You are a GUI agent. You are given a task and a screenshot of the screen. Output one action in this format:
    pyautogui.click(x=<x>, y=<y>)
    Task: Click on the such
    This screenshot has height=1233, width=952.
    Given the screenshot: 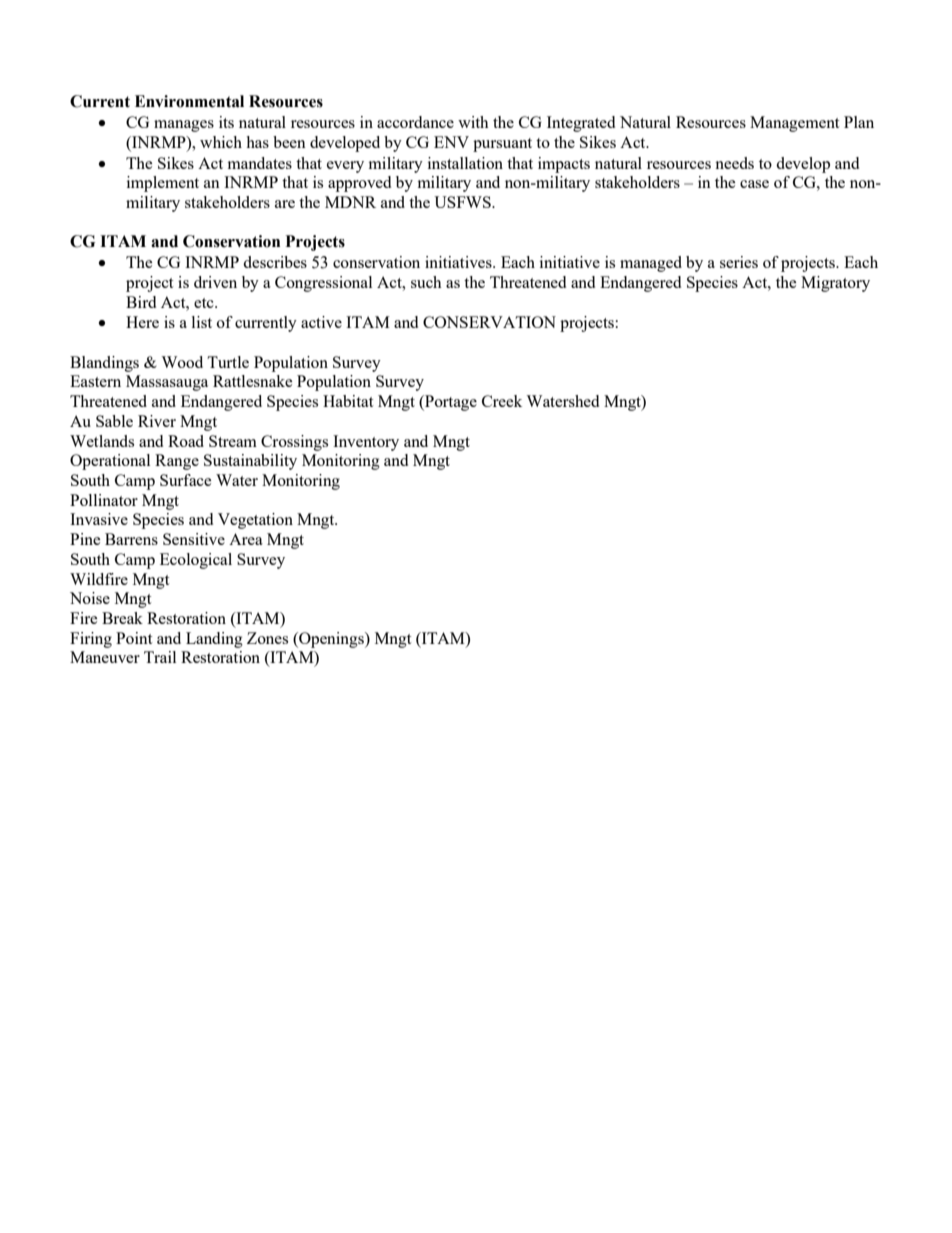 What is the action you would take?
    pyautogui.click(x=426, y=282)
